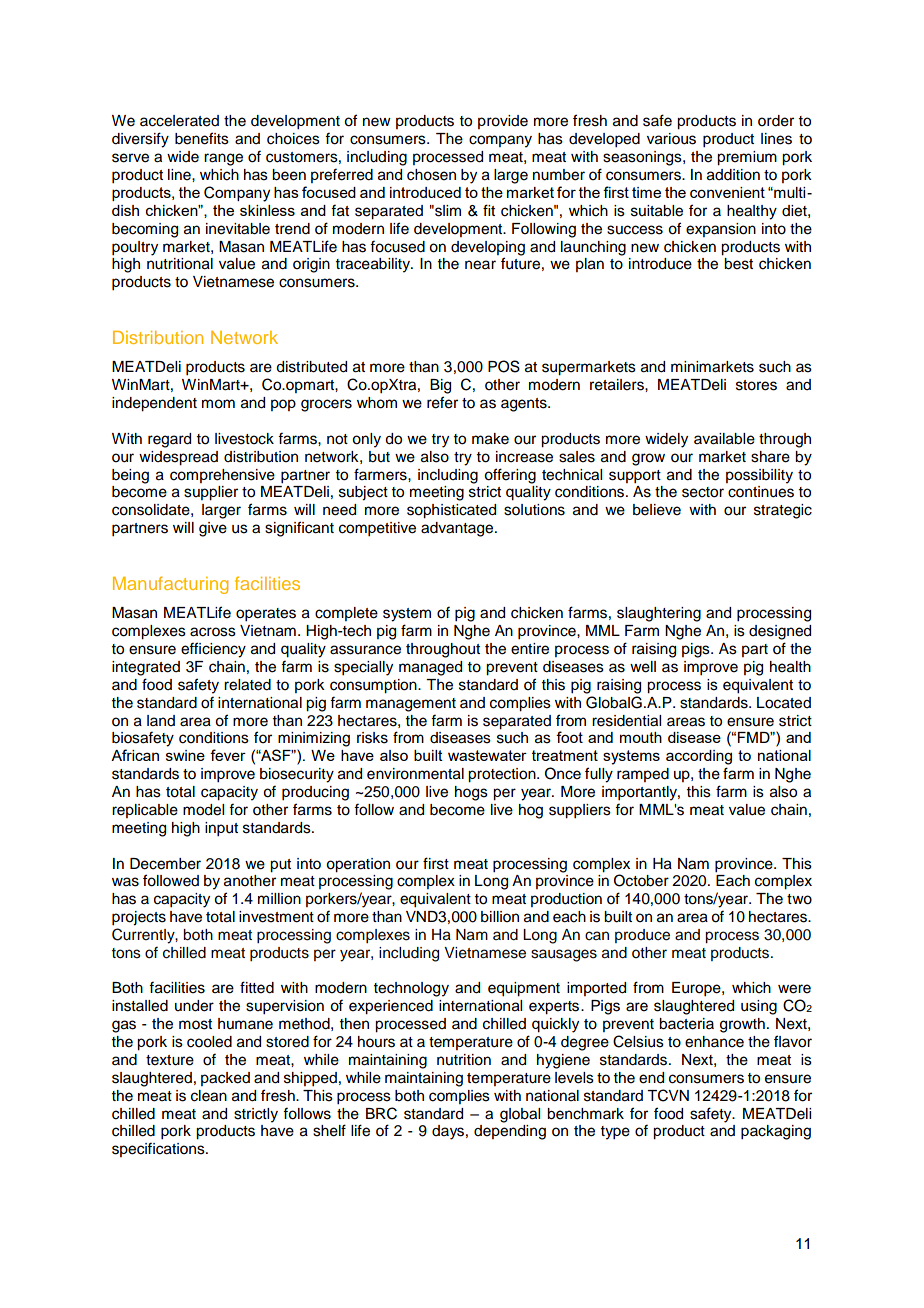 Image resolution: width=924 pixels, height=1308 pixels. I want to click on benefits, so click(202, 138).
